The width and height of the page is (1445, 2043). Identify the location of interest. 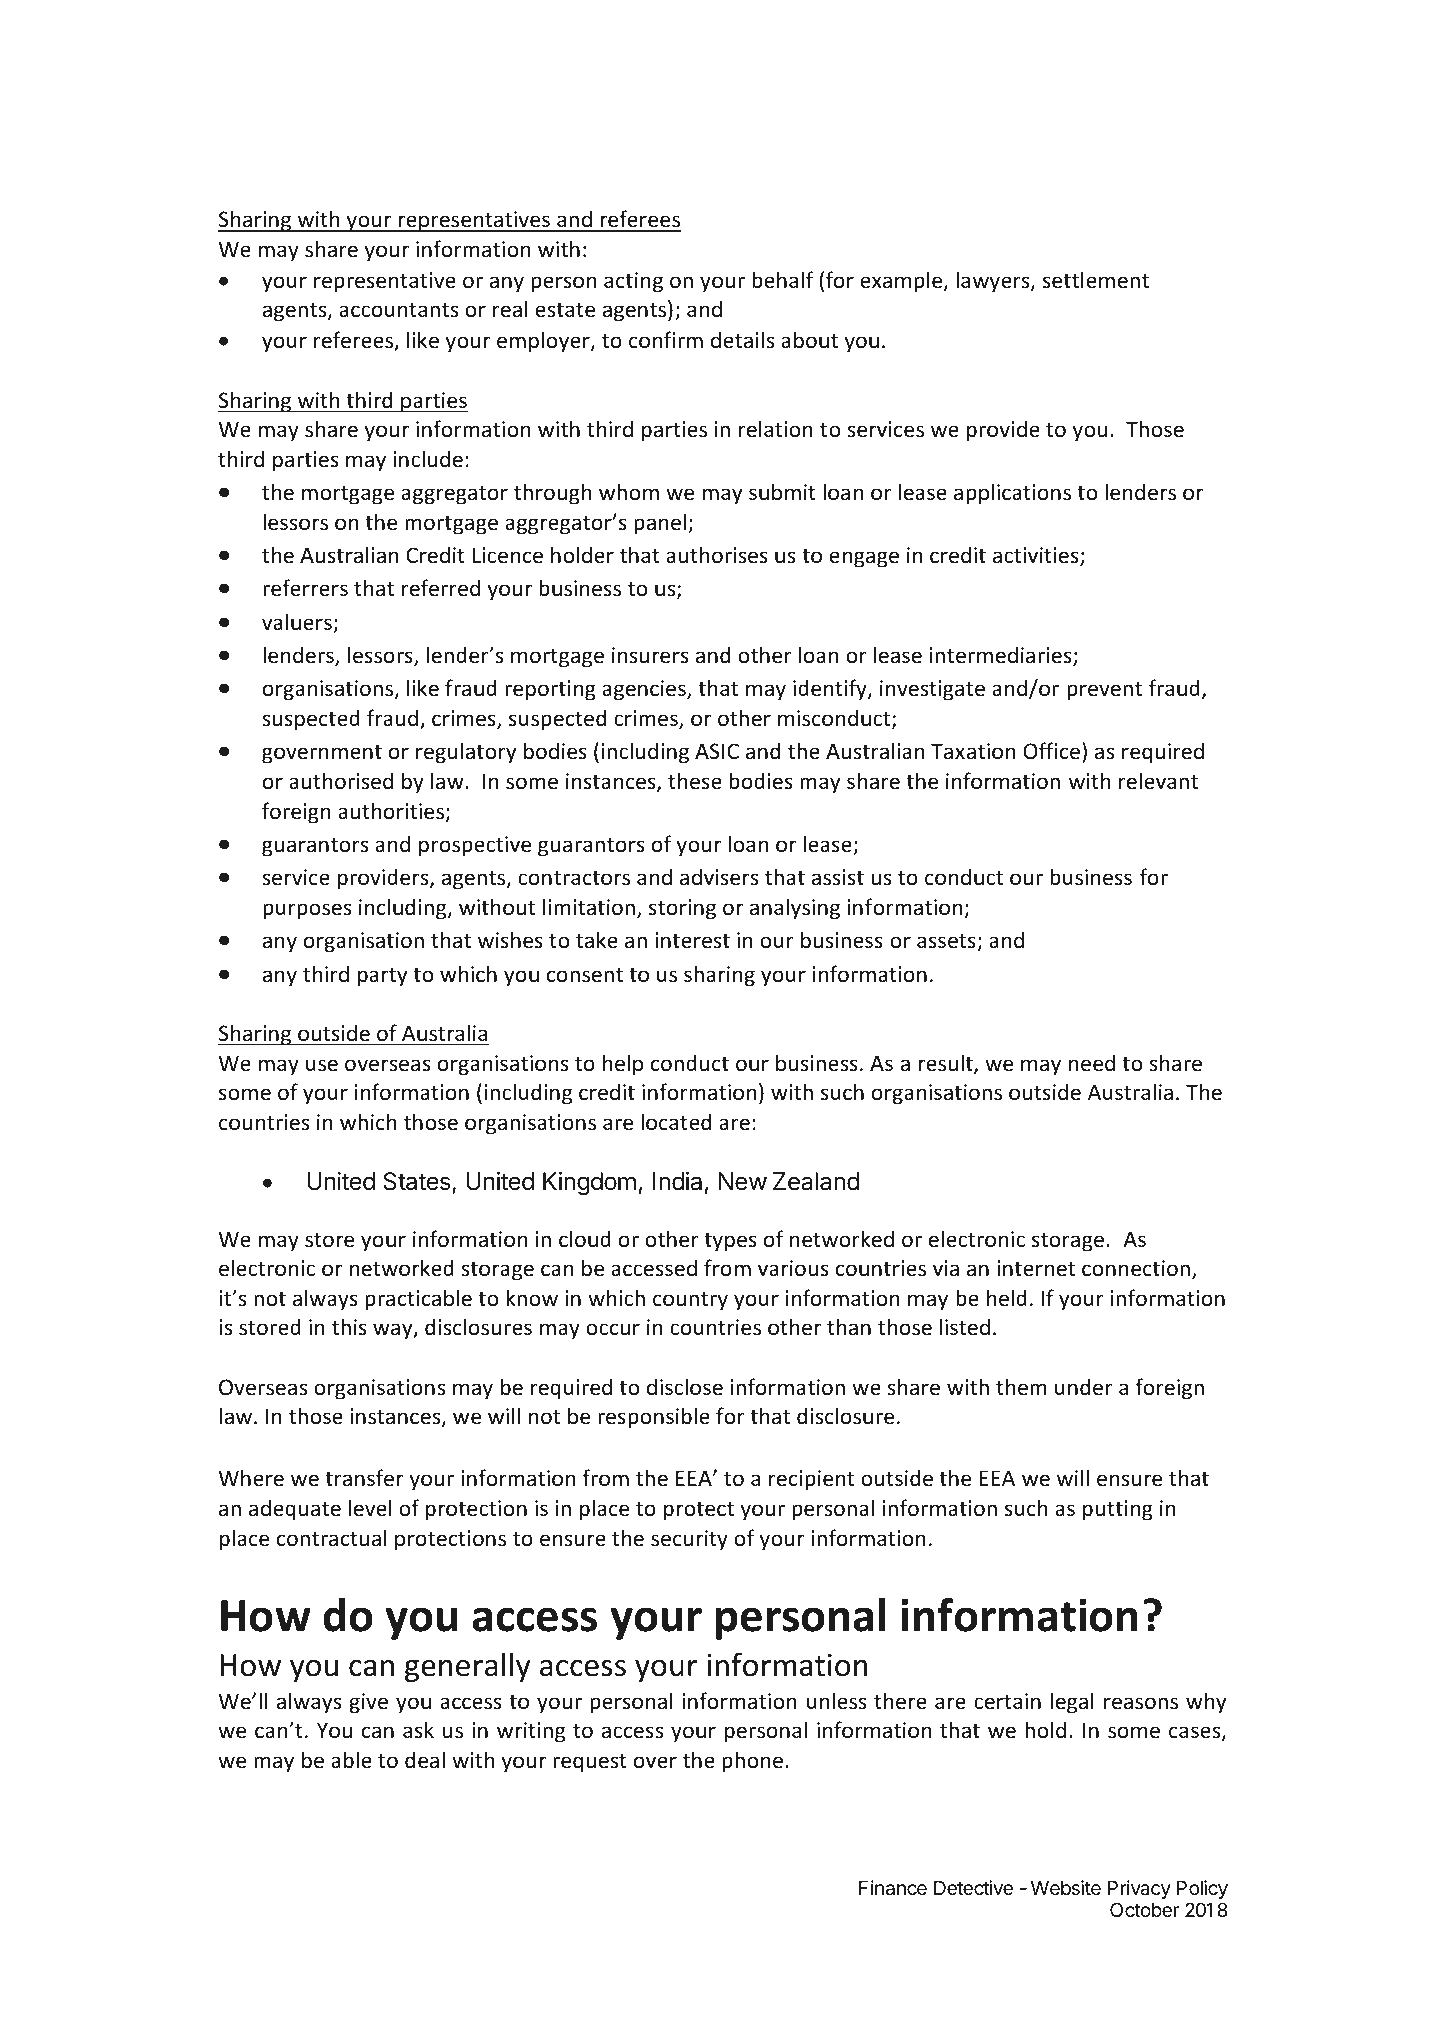
(692, 940).
